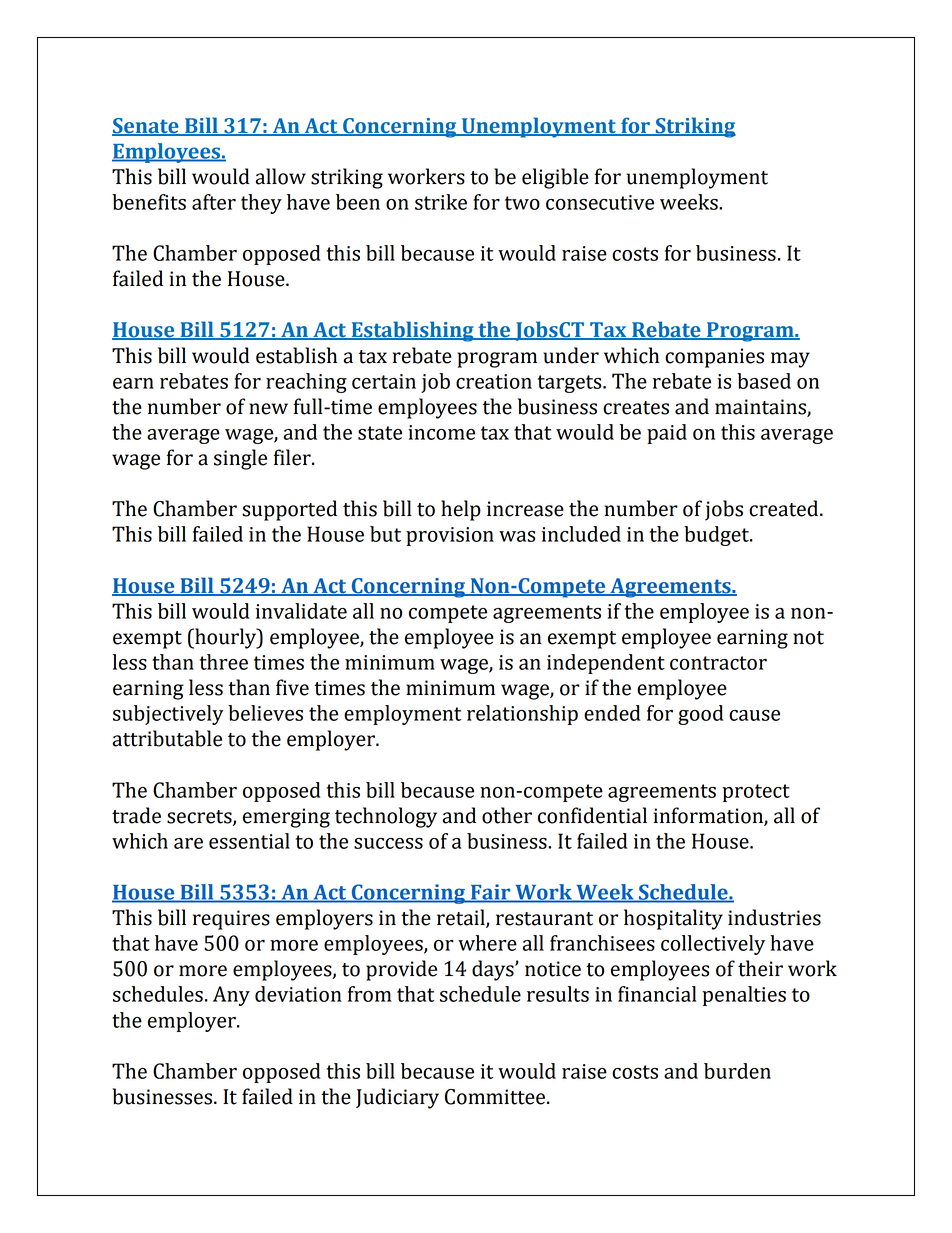 Image resolution: width=952 pixels, height=1233 pixels. I want to click on strike, so click(441, 202).
